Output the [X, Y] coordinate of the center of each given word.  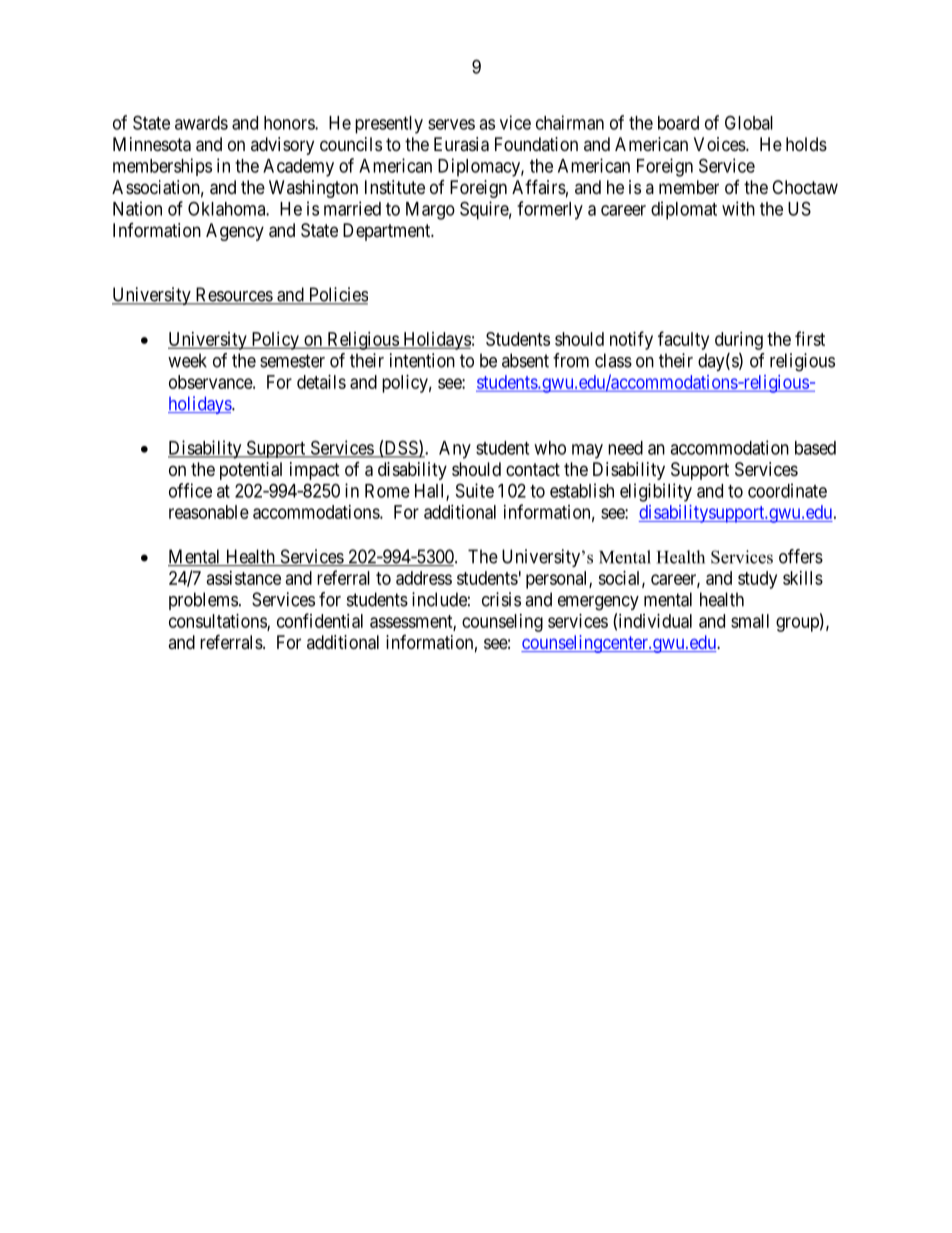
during [739, 341]
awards [201, 123]
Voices [720, 144]
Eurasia [461, 144]
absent [525, 360]
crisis [501, 599]
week [187, 360]
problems [203, 601]
